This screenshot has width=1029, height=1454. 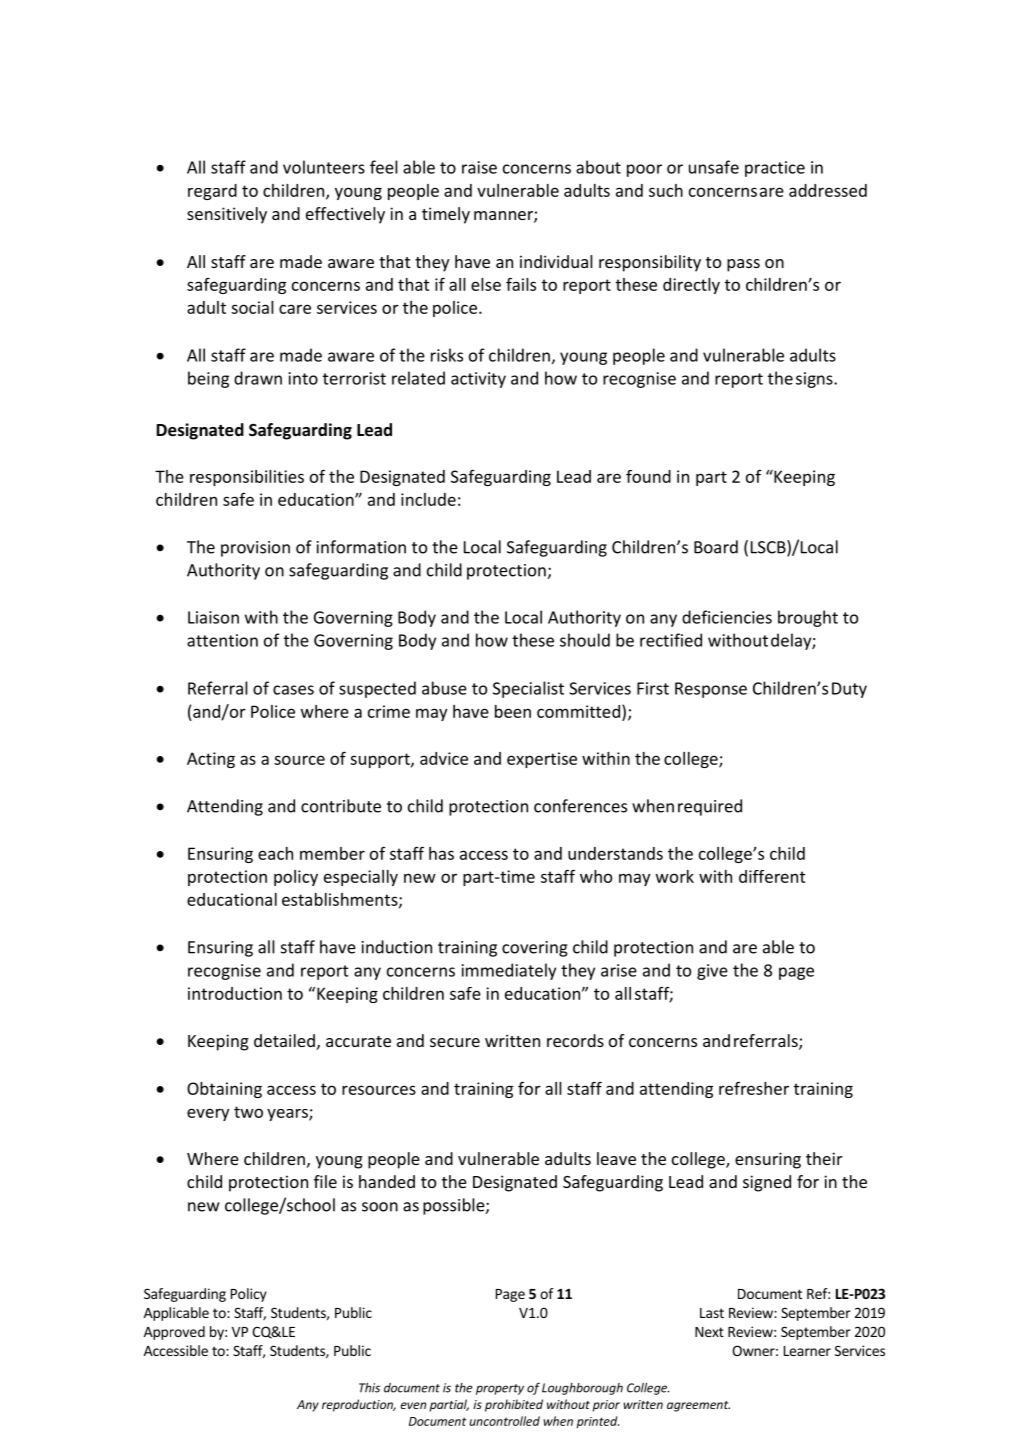 What do you see at coordinates (712, 972) in the screenshot?
I see `give` at bounding box center [712, 972].
